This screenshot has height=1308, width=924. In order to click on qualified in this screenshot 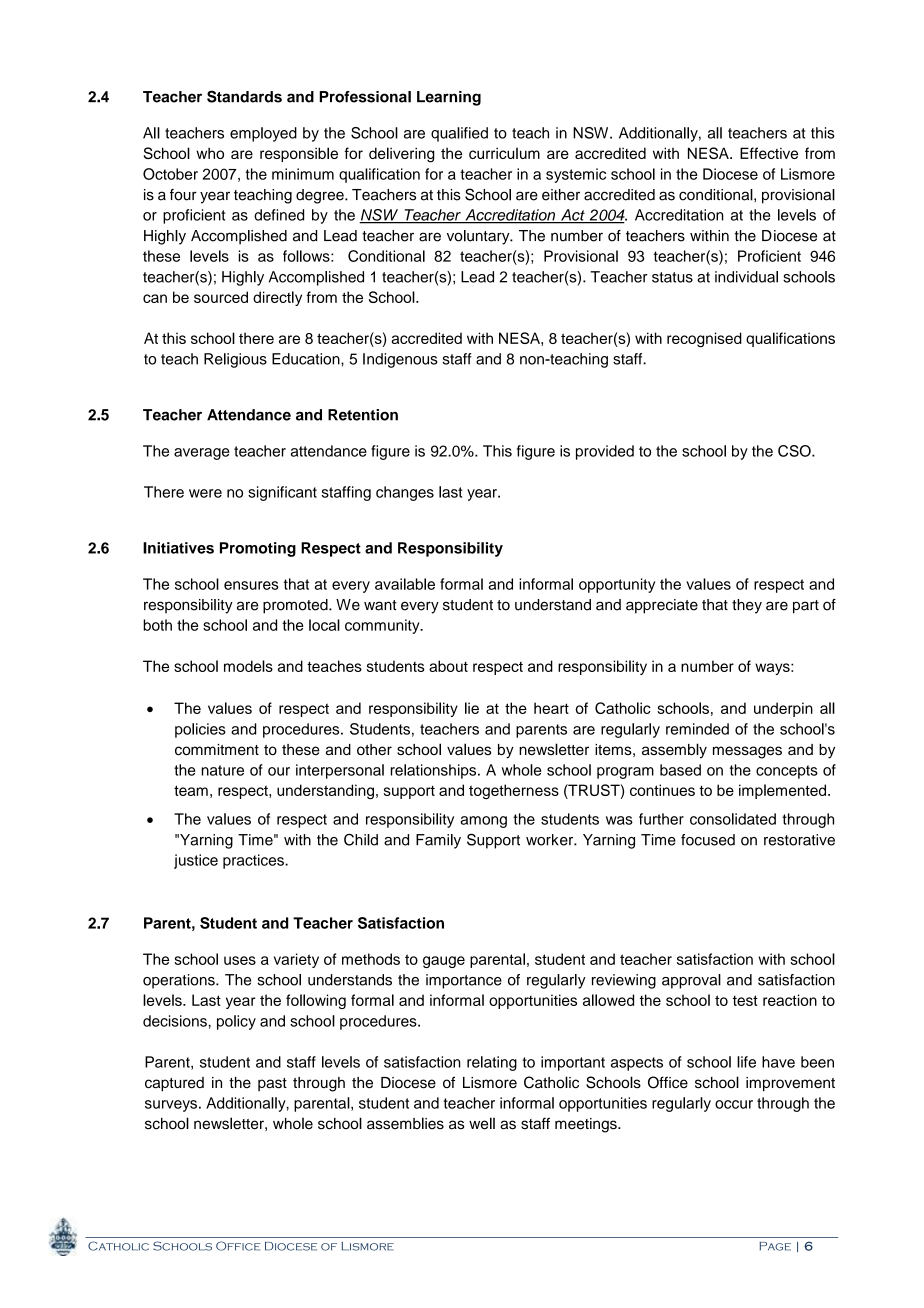, I will do `click(459, 134)`.
